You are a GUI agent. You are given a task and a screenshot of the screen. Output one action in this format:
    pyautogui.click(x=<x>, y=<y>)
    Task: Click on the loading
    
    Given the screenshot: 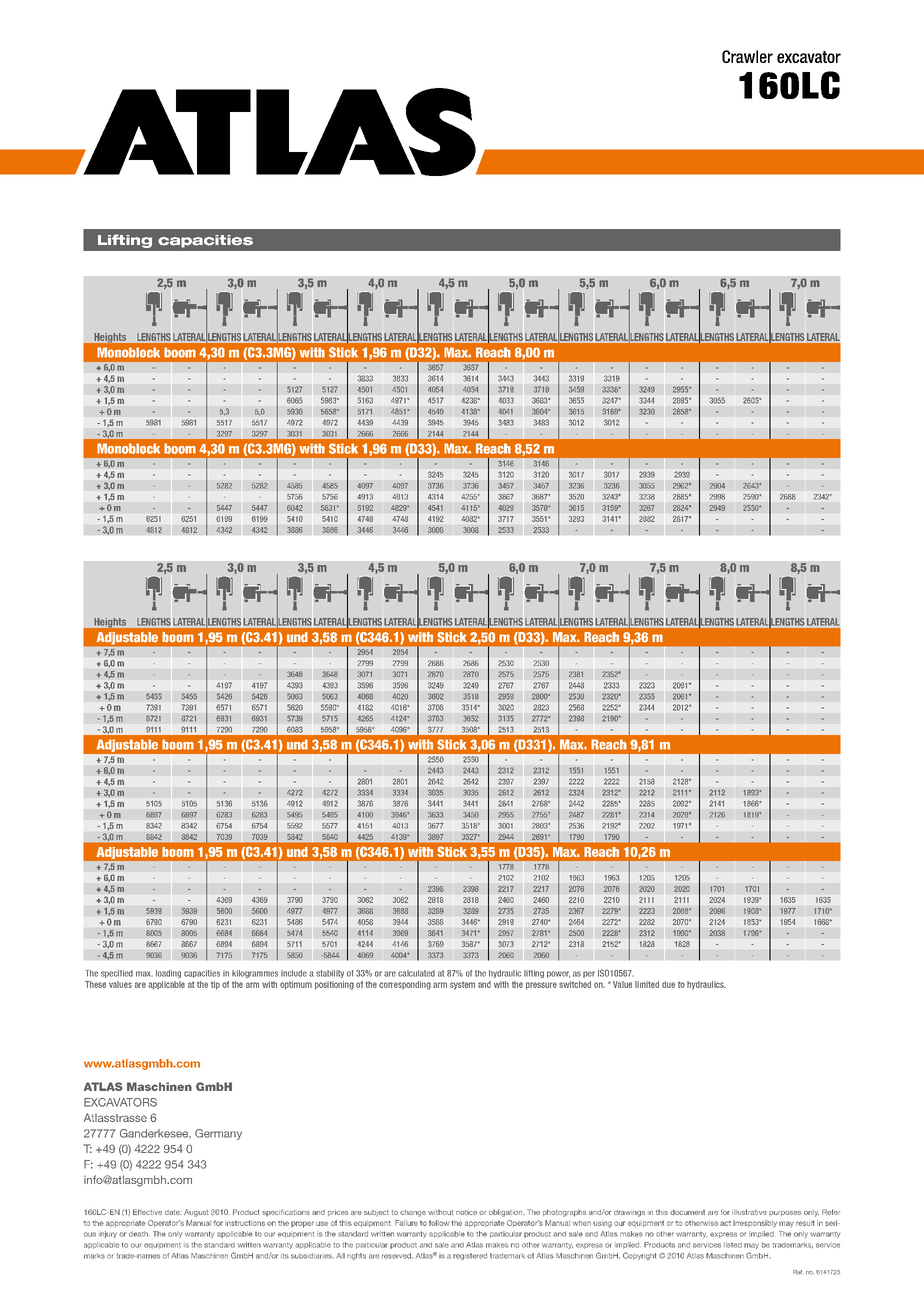 What is the action you would take?
    pyautogui.click(x=168, y=974)
